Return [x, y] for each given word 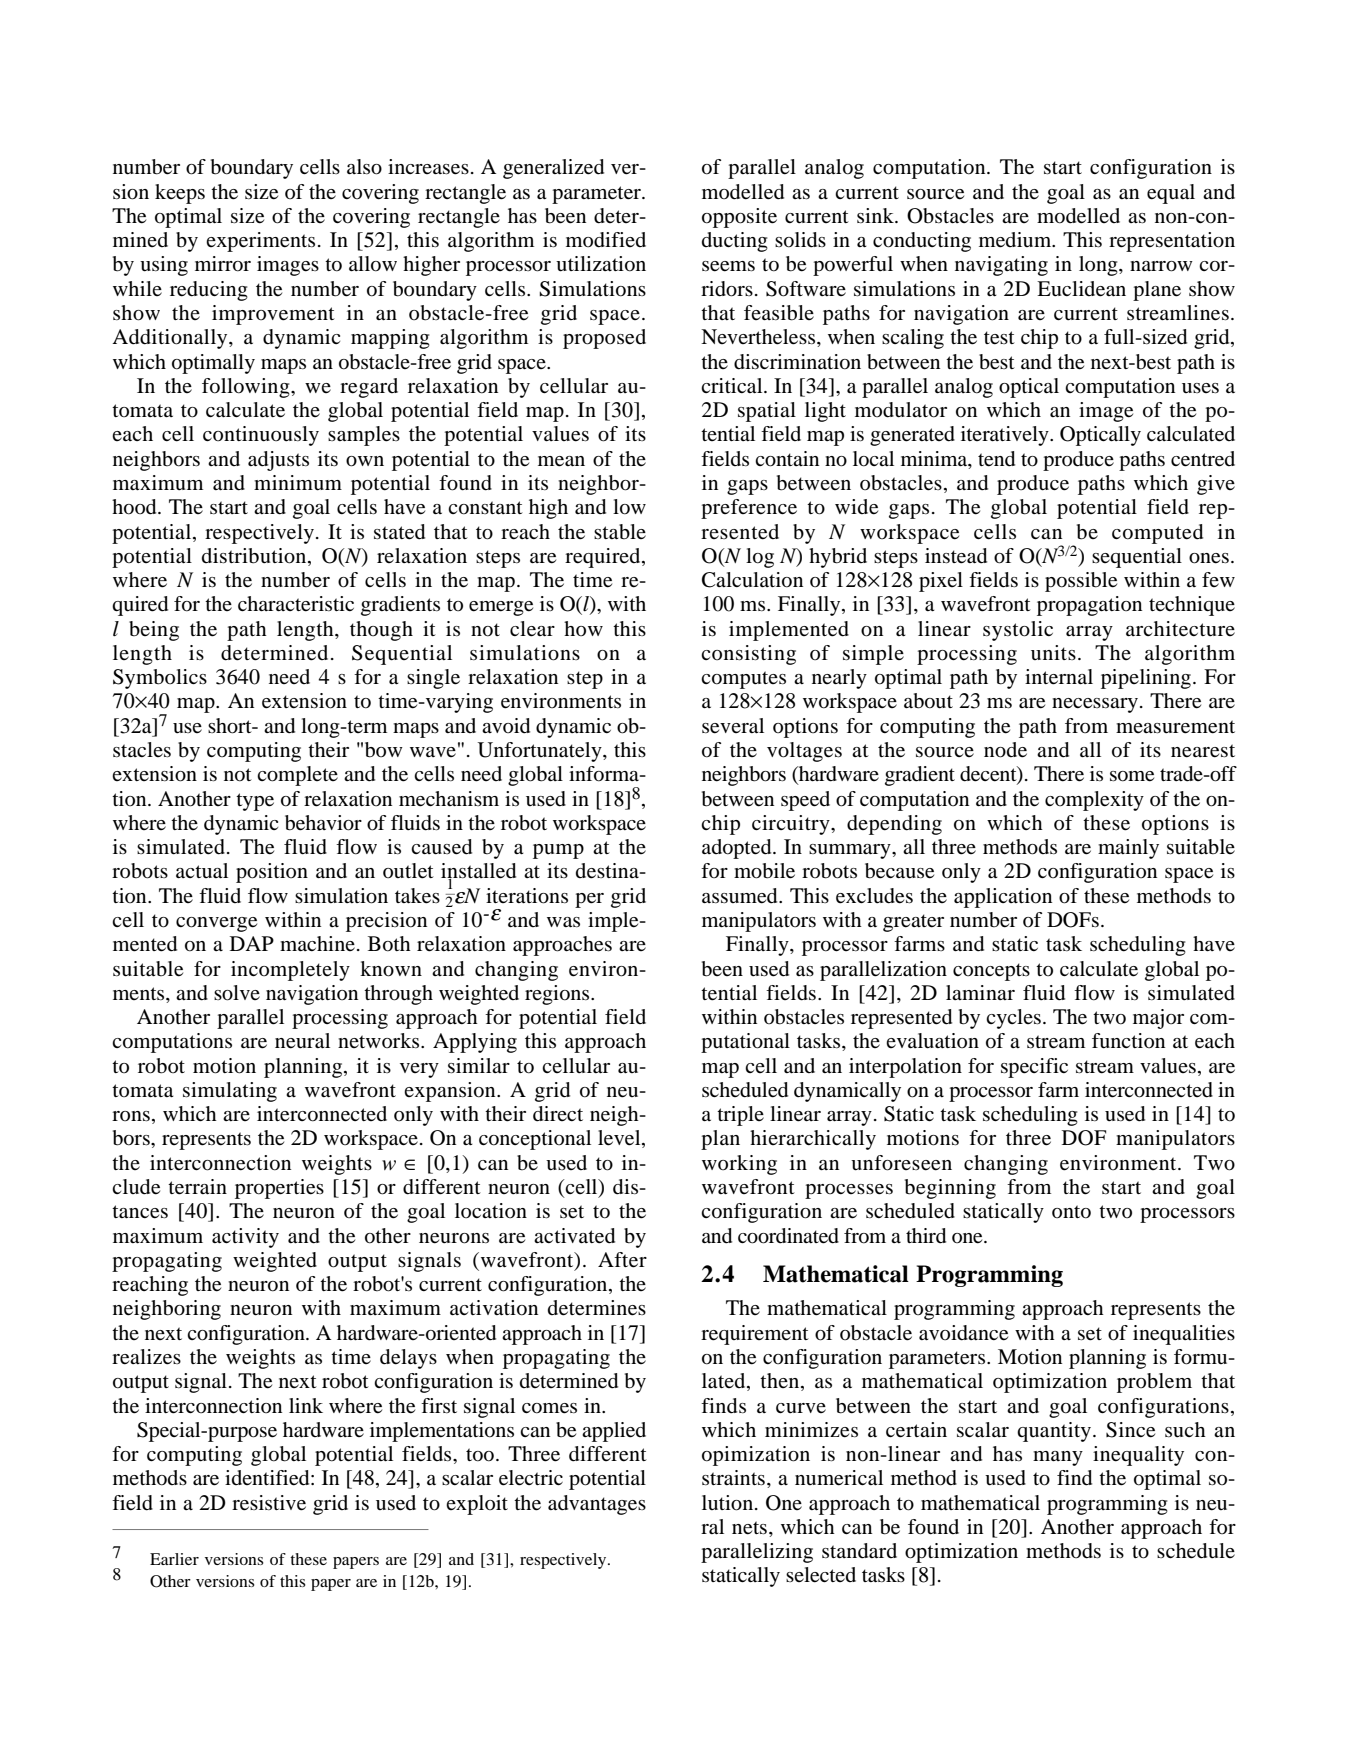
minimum [298, 483]
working [739, 1165]
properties [279, 1189]
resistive [269, 1503]
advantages [597, 1505]
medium [1016, 240]
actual [202, 871]
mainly [1128, 849]
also [364, 167]
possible [1081, 582]
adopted [738, 849]
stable [620, 532]
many [1058, 1458]
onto [1071, 1212]
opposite [739, 218]
